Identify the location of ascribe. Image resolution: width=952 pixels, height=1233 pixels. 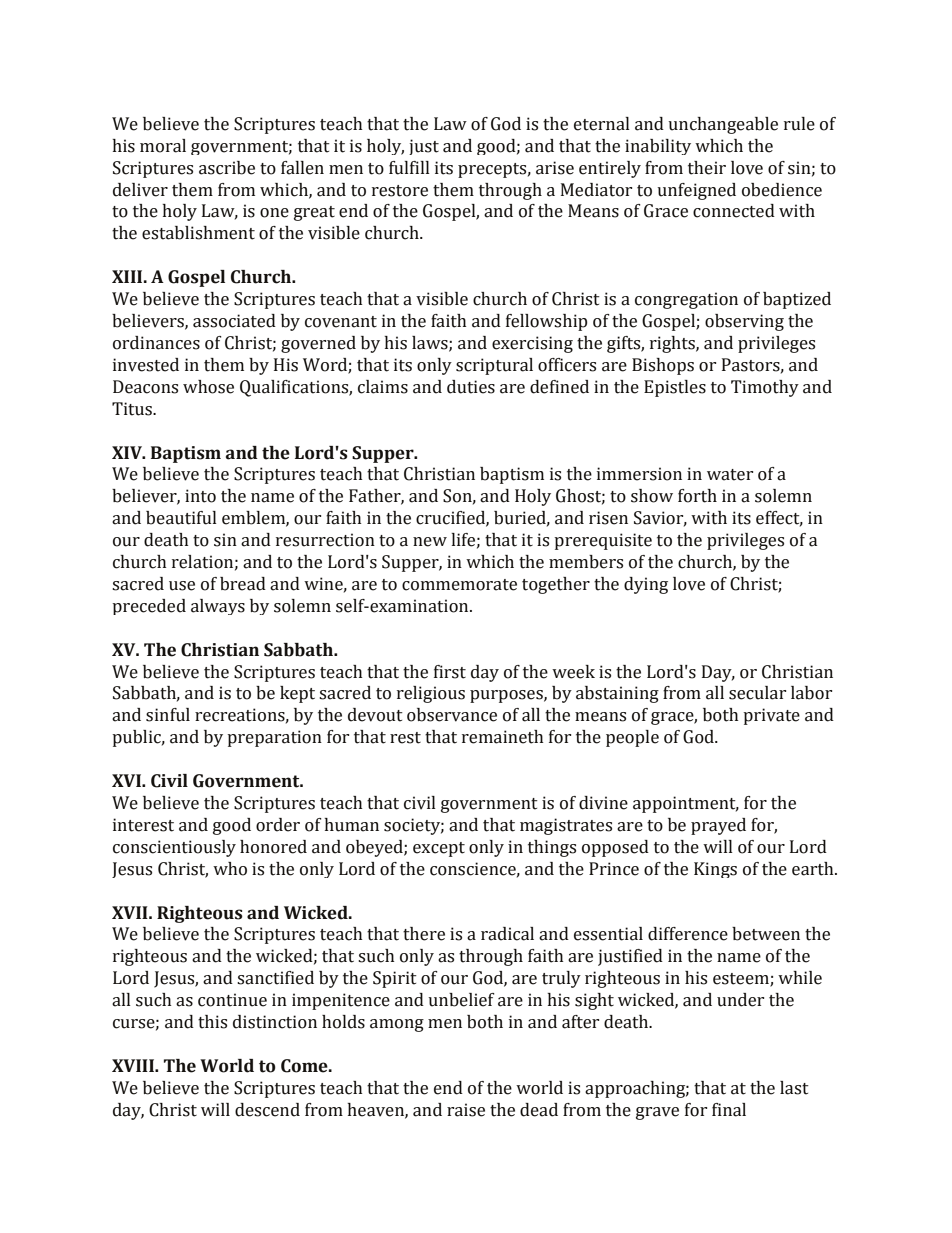
(227, 168).
